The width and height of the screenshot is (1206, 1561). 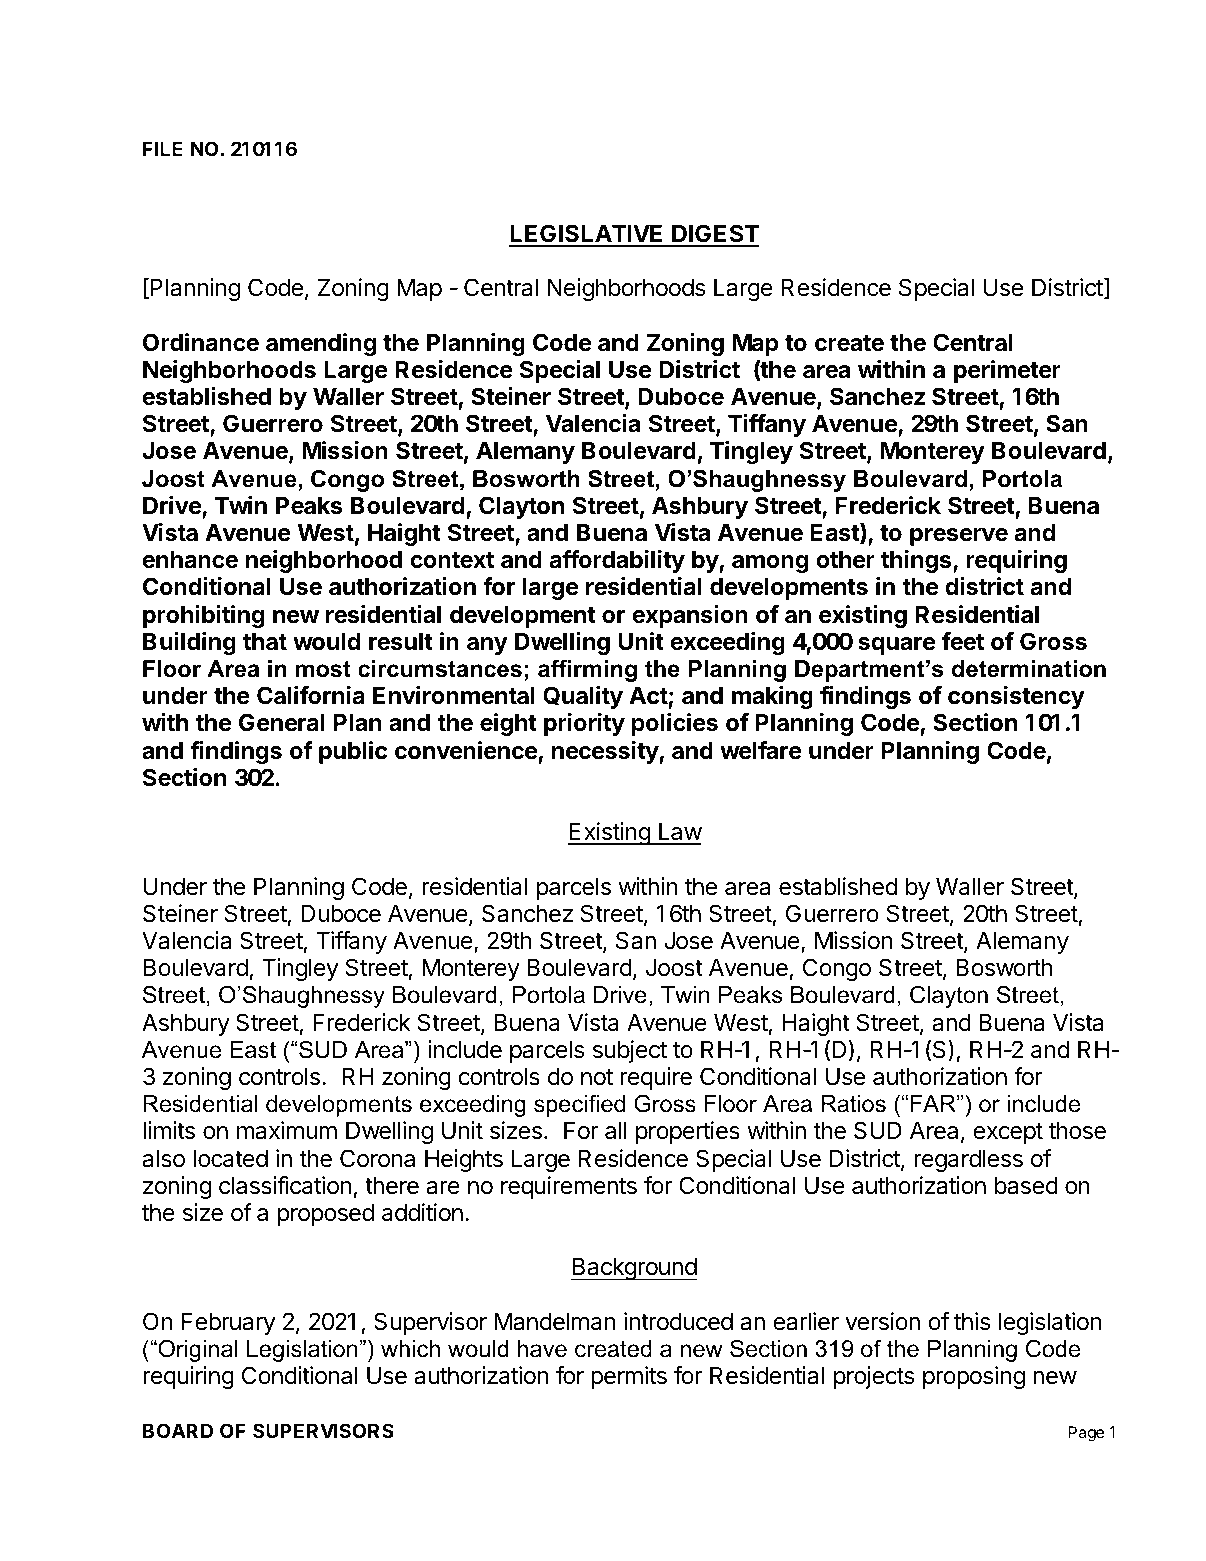 I want to click on Original, so click(x=197, y=1350).
